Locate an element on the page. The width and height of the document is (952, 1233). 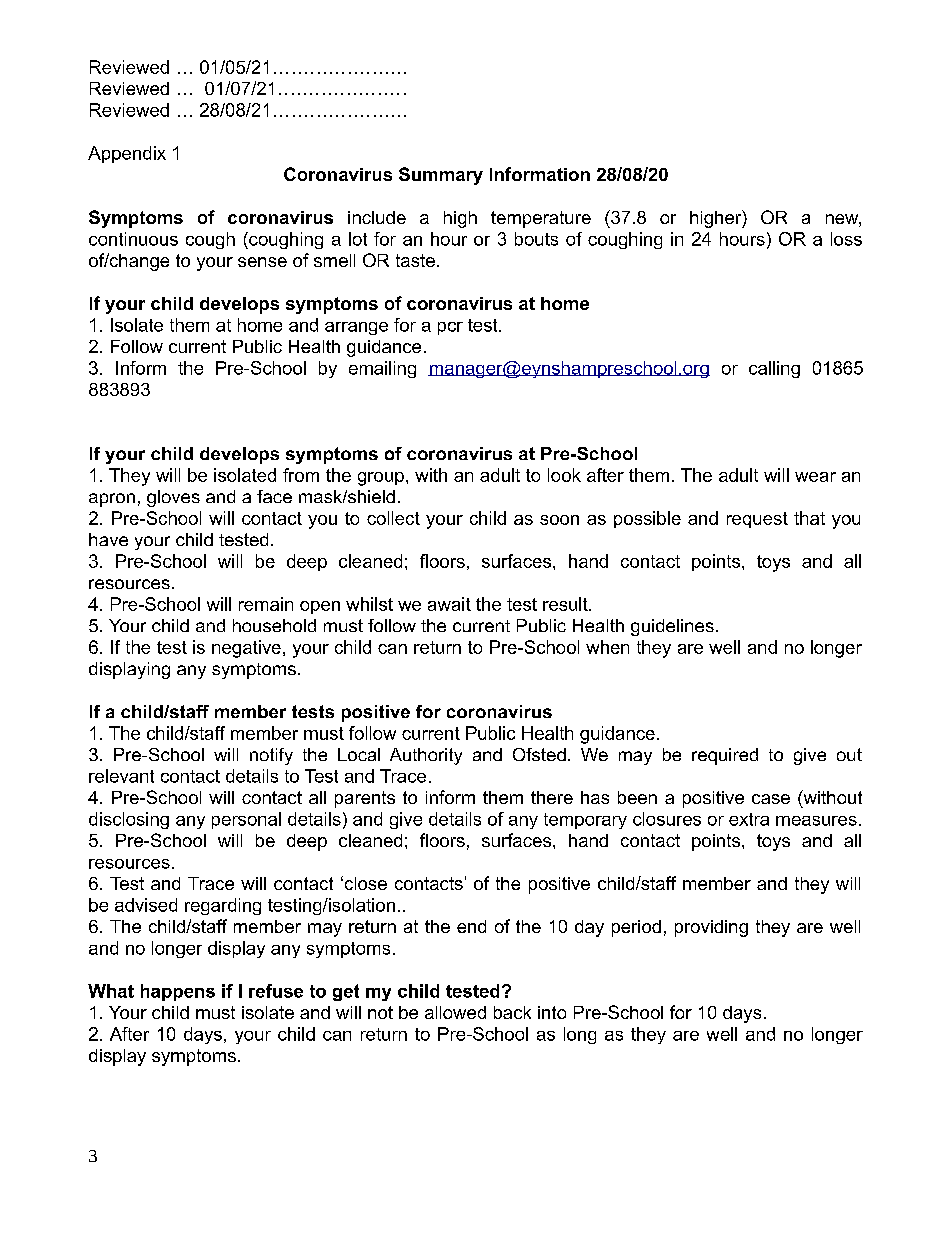
there is located at coordinates (552, 797).
